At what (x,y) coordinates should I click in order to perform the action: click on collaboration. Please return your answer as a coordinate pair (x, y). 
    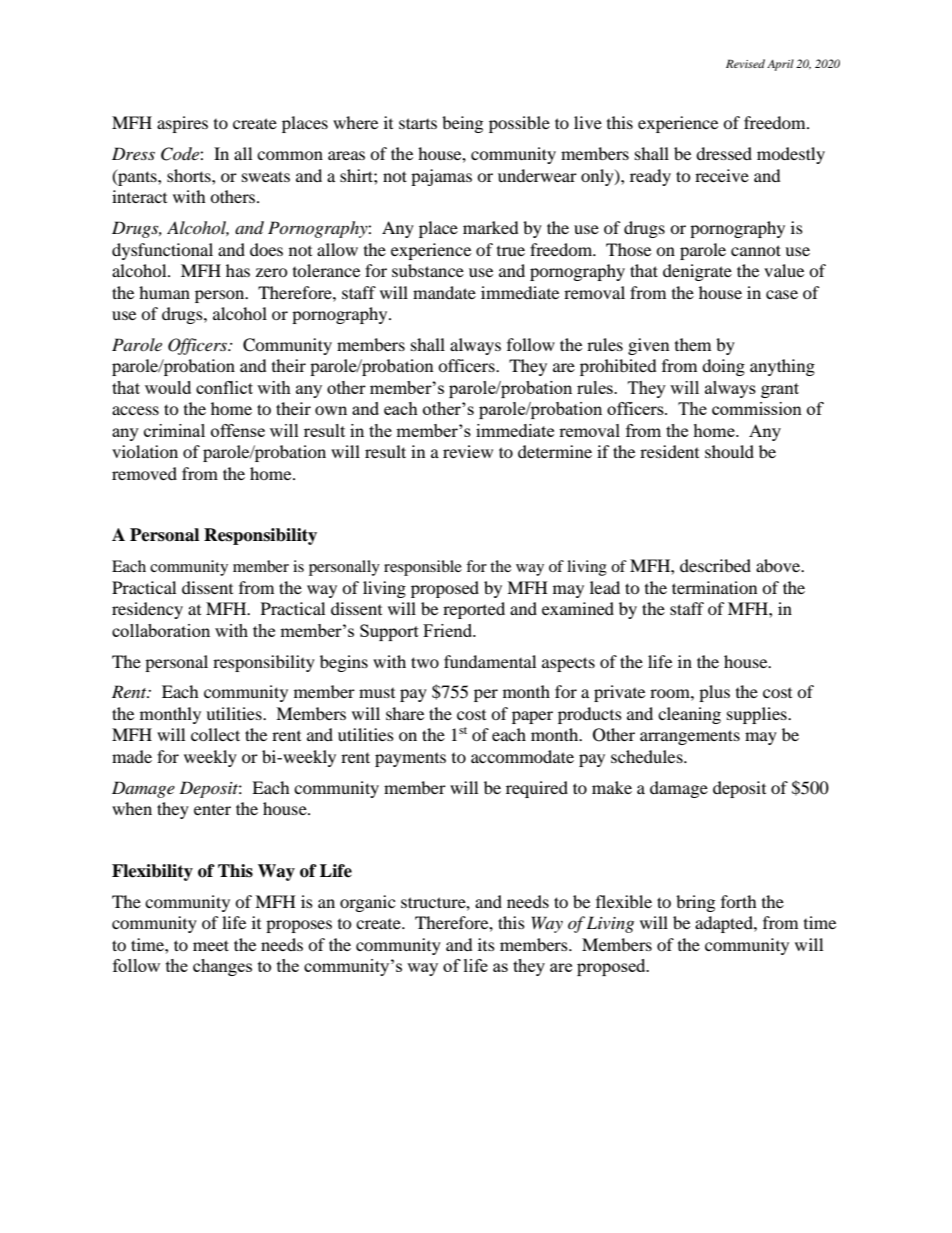
    Looking at the image, I should click on (161, 630).
